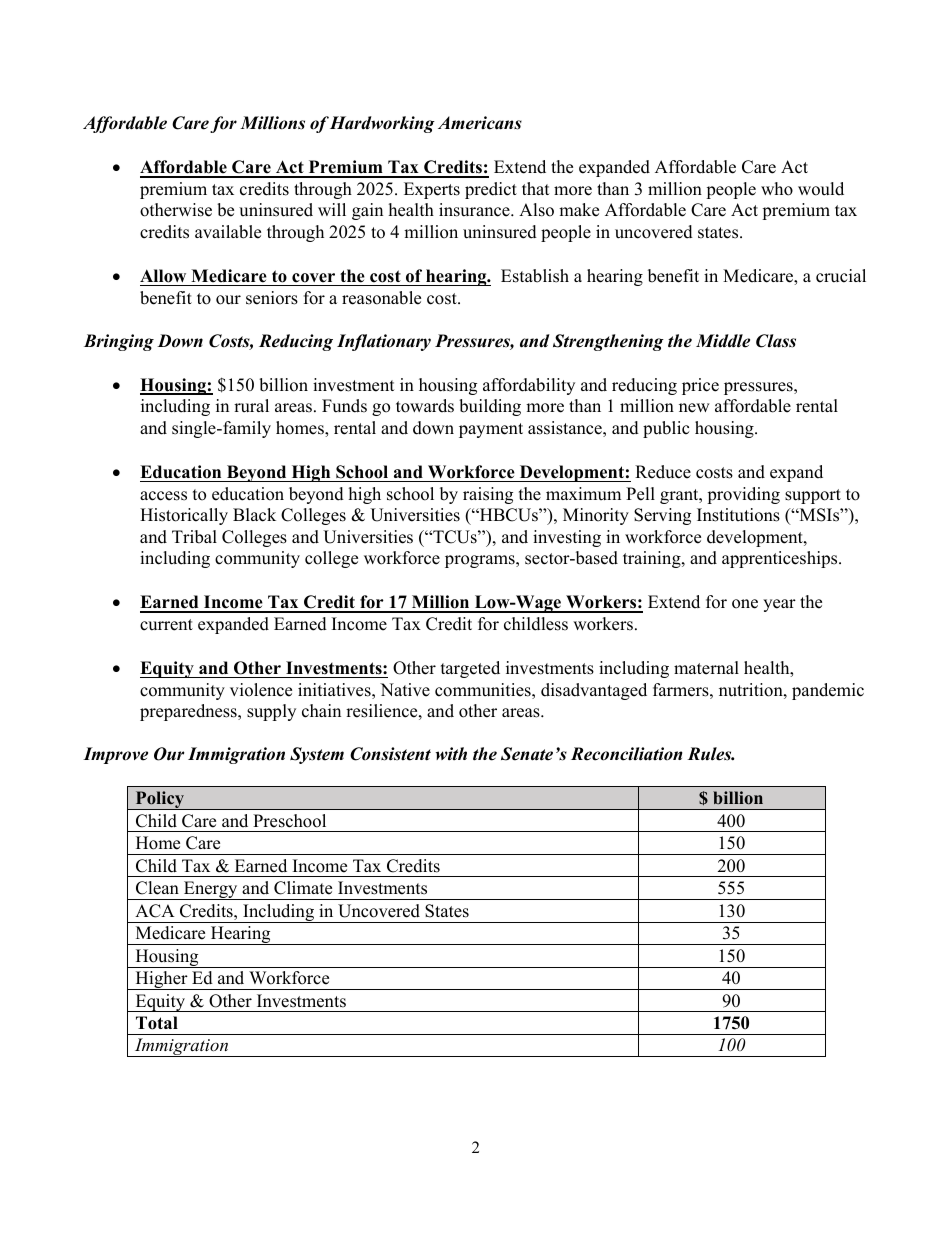  I want to click on preparedness, so click(189, 712).
